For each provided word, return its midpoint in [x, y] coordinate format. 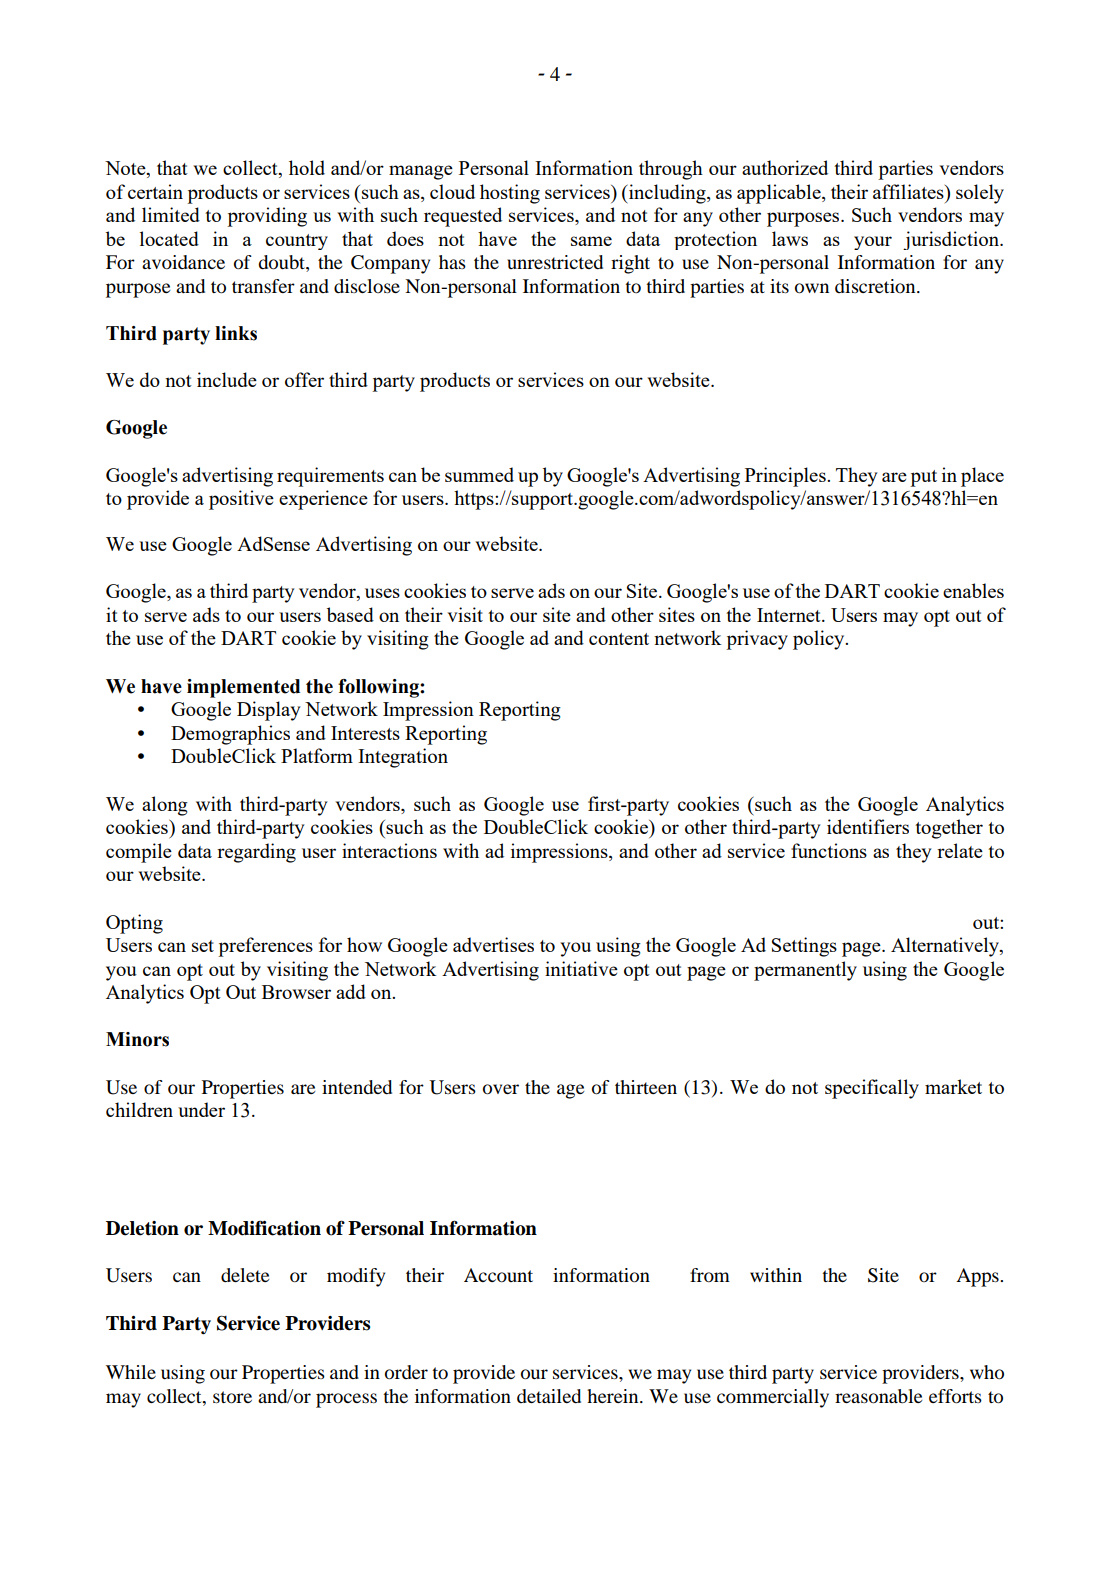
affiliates [909, 191]
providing [267, 217]
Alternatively [946, 947]
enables [973, 590]
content [619, 639]
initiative [581, 968]
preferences [265, 947]
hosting [510, 194]
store [232, 1397]
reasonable [878, 1396]
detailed [549, 1396]
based [350, 614]
